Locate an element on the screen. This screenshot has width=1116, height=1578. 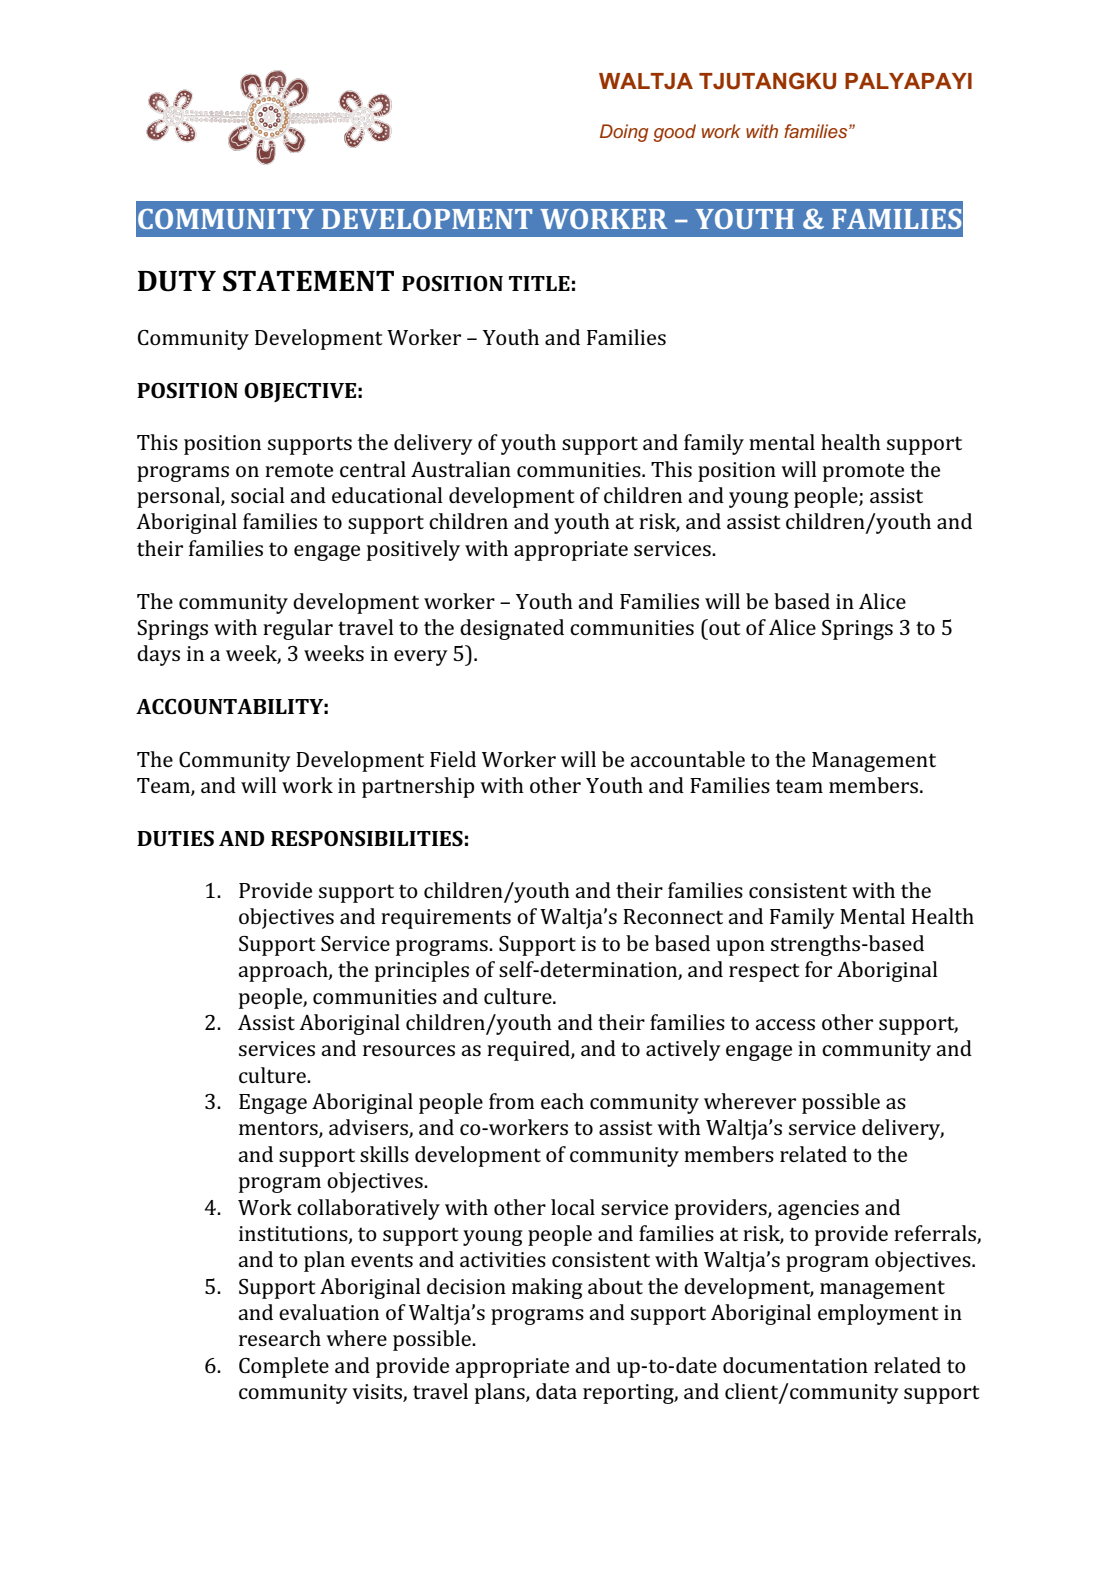
social is located at coordinates (258, 495).
